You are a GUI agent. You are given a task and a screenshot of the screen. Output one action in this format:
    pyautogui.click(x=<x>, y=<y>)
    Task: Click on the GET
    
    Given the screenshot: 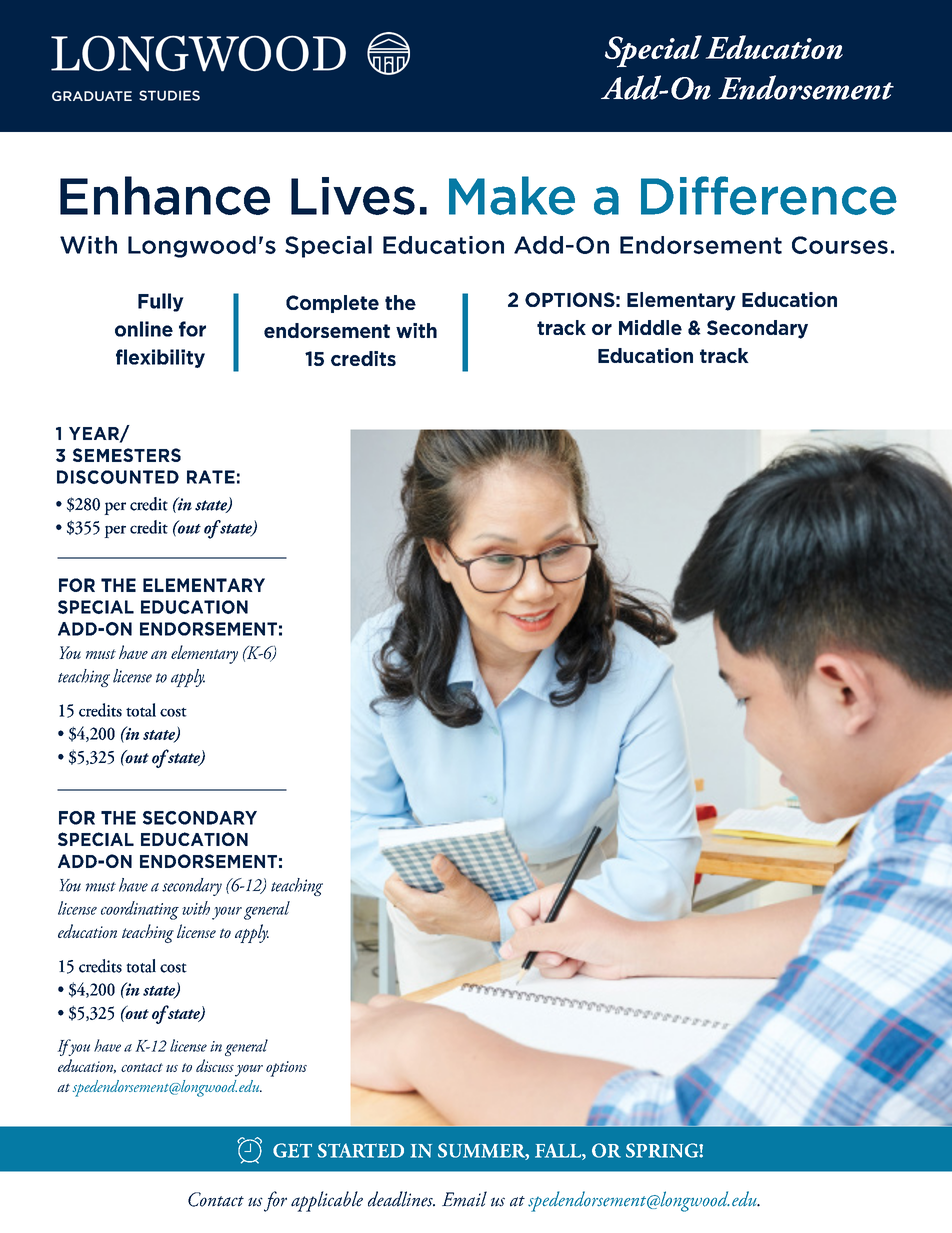 What is the action you would take?
    pyautogui.click(x=292, y=1150)
